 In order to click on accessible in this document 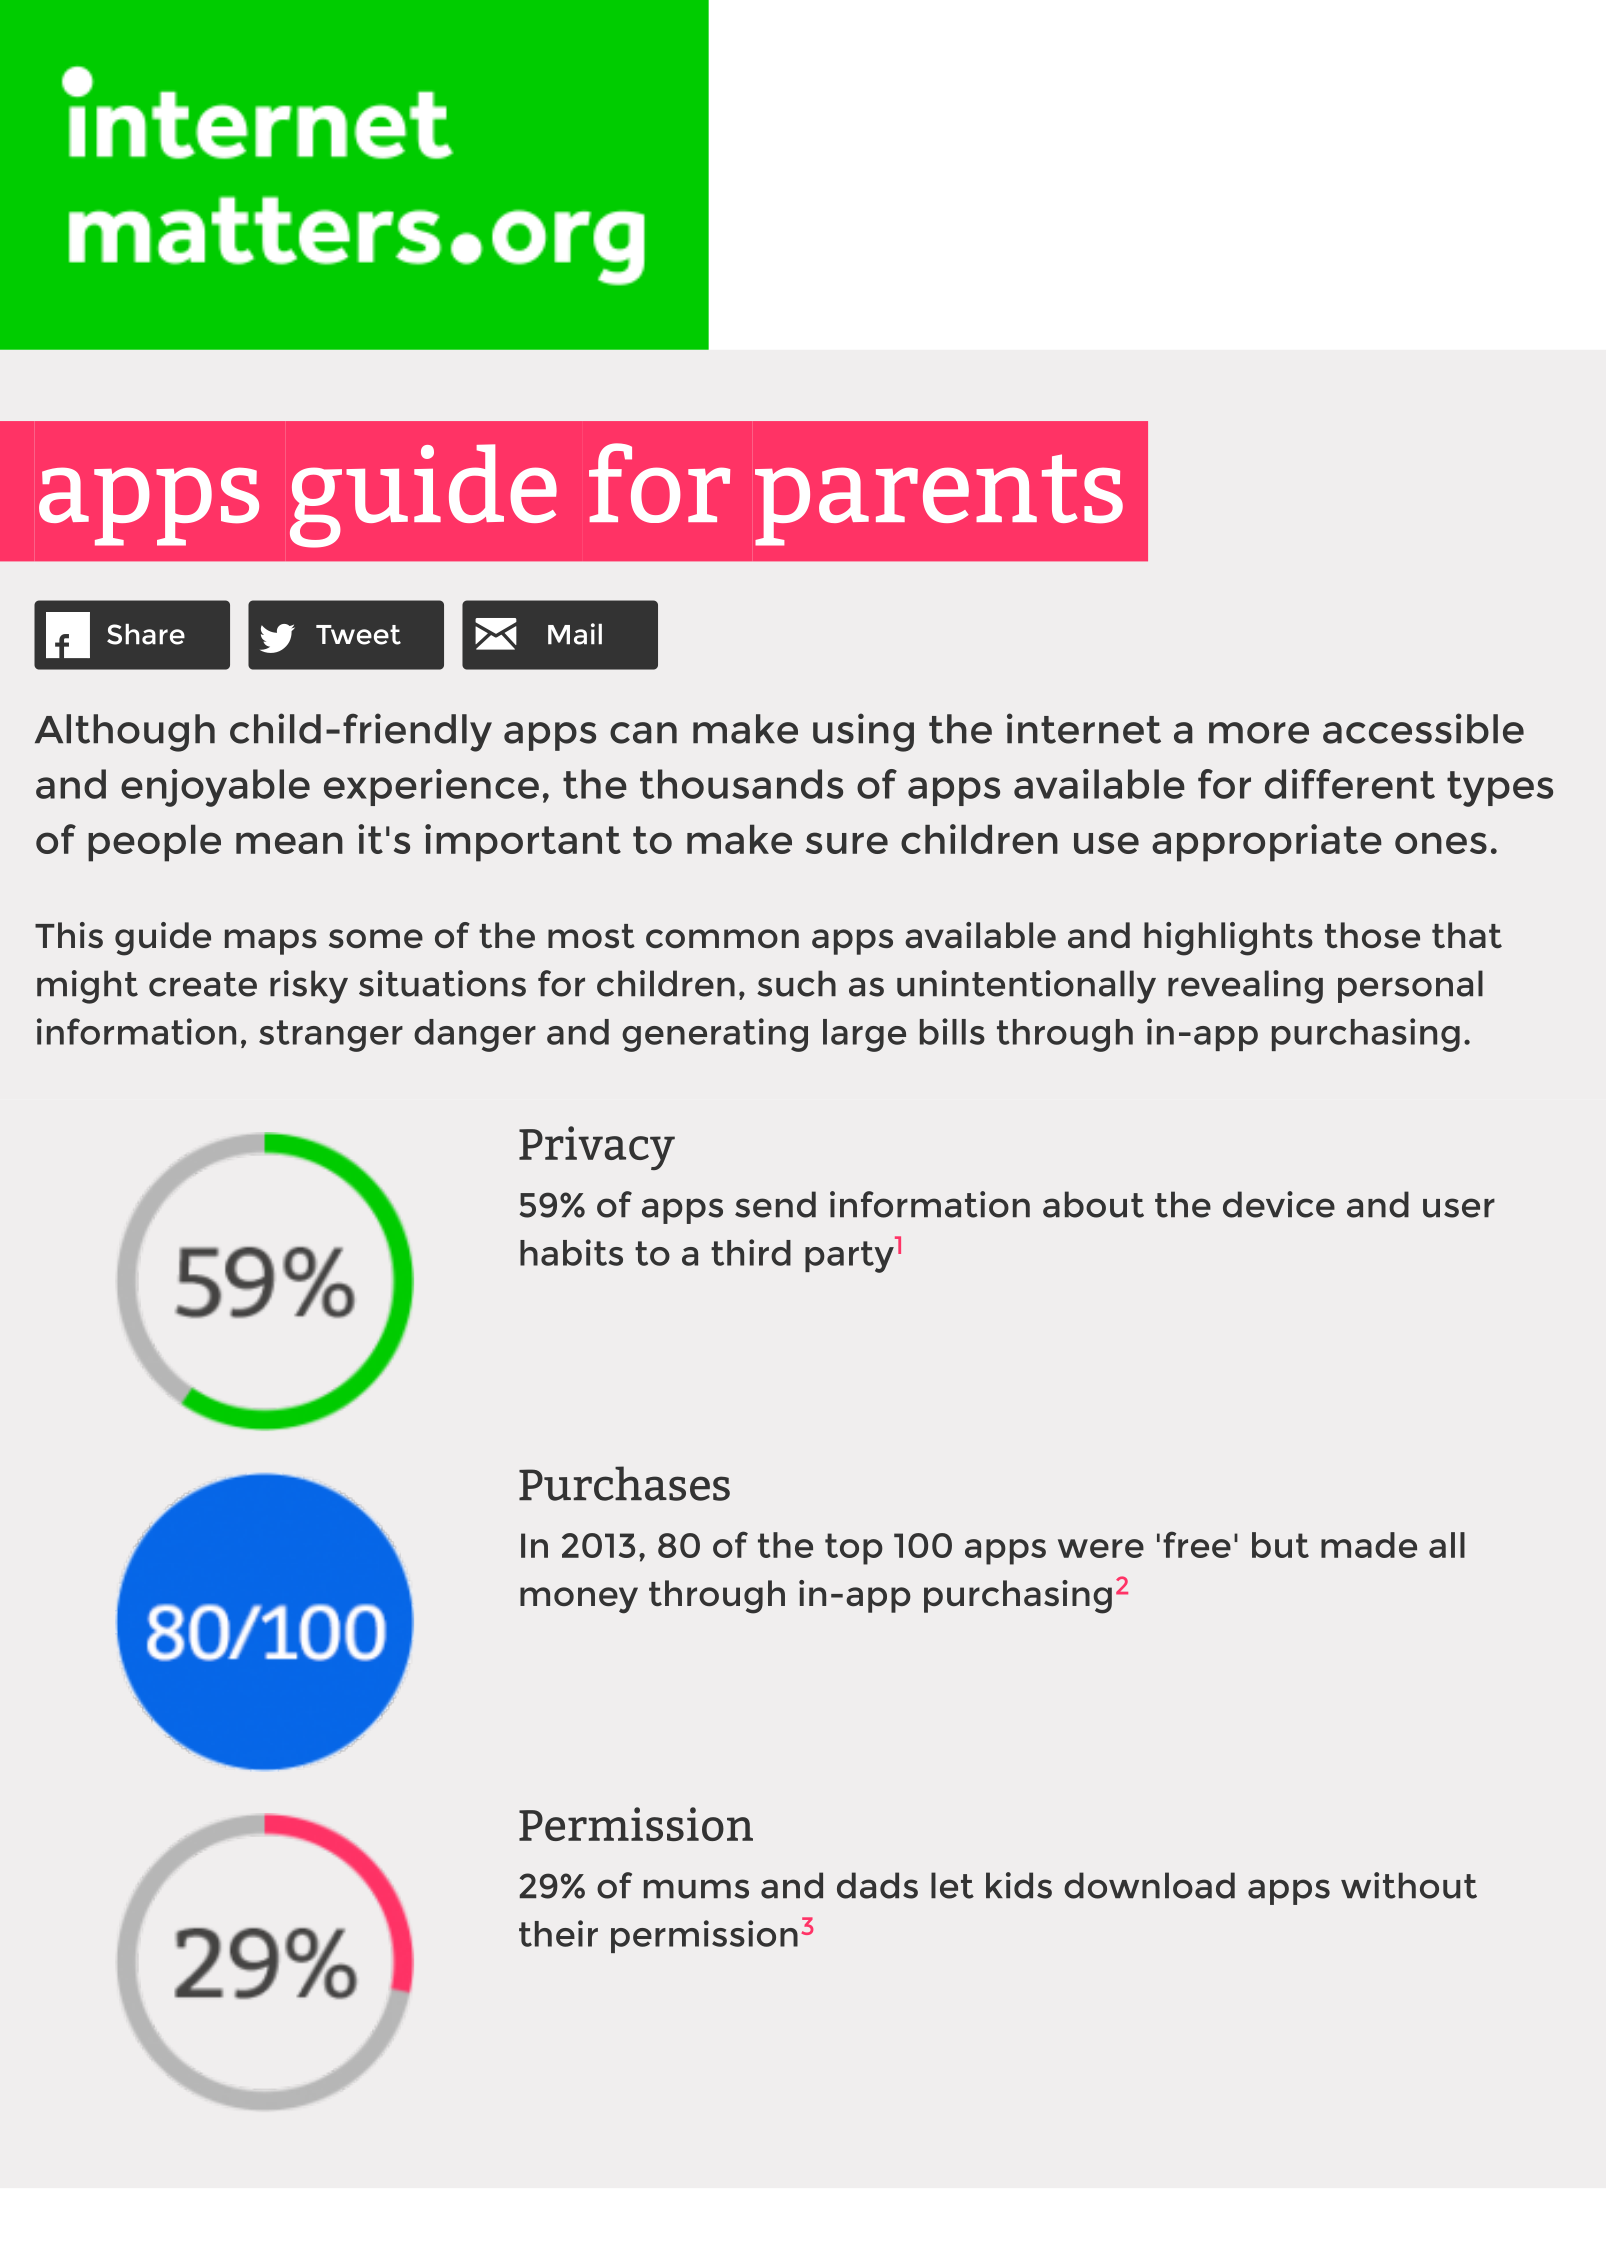, I will do `click(1423, 728)`.
